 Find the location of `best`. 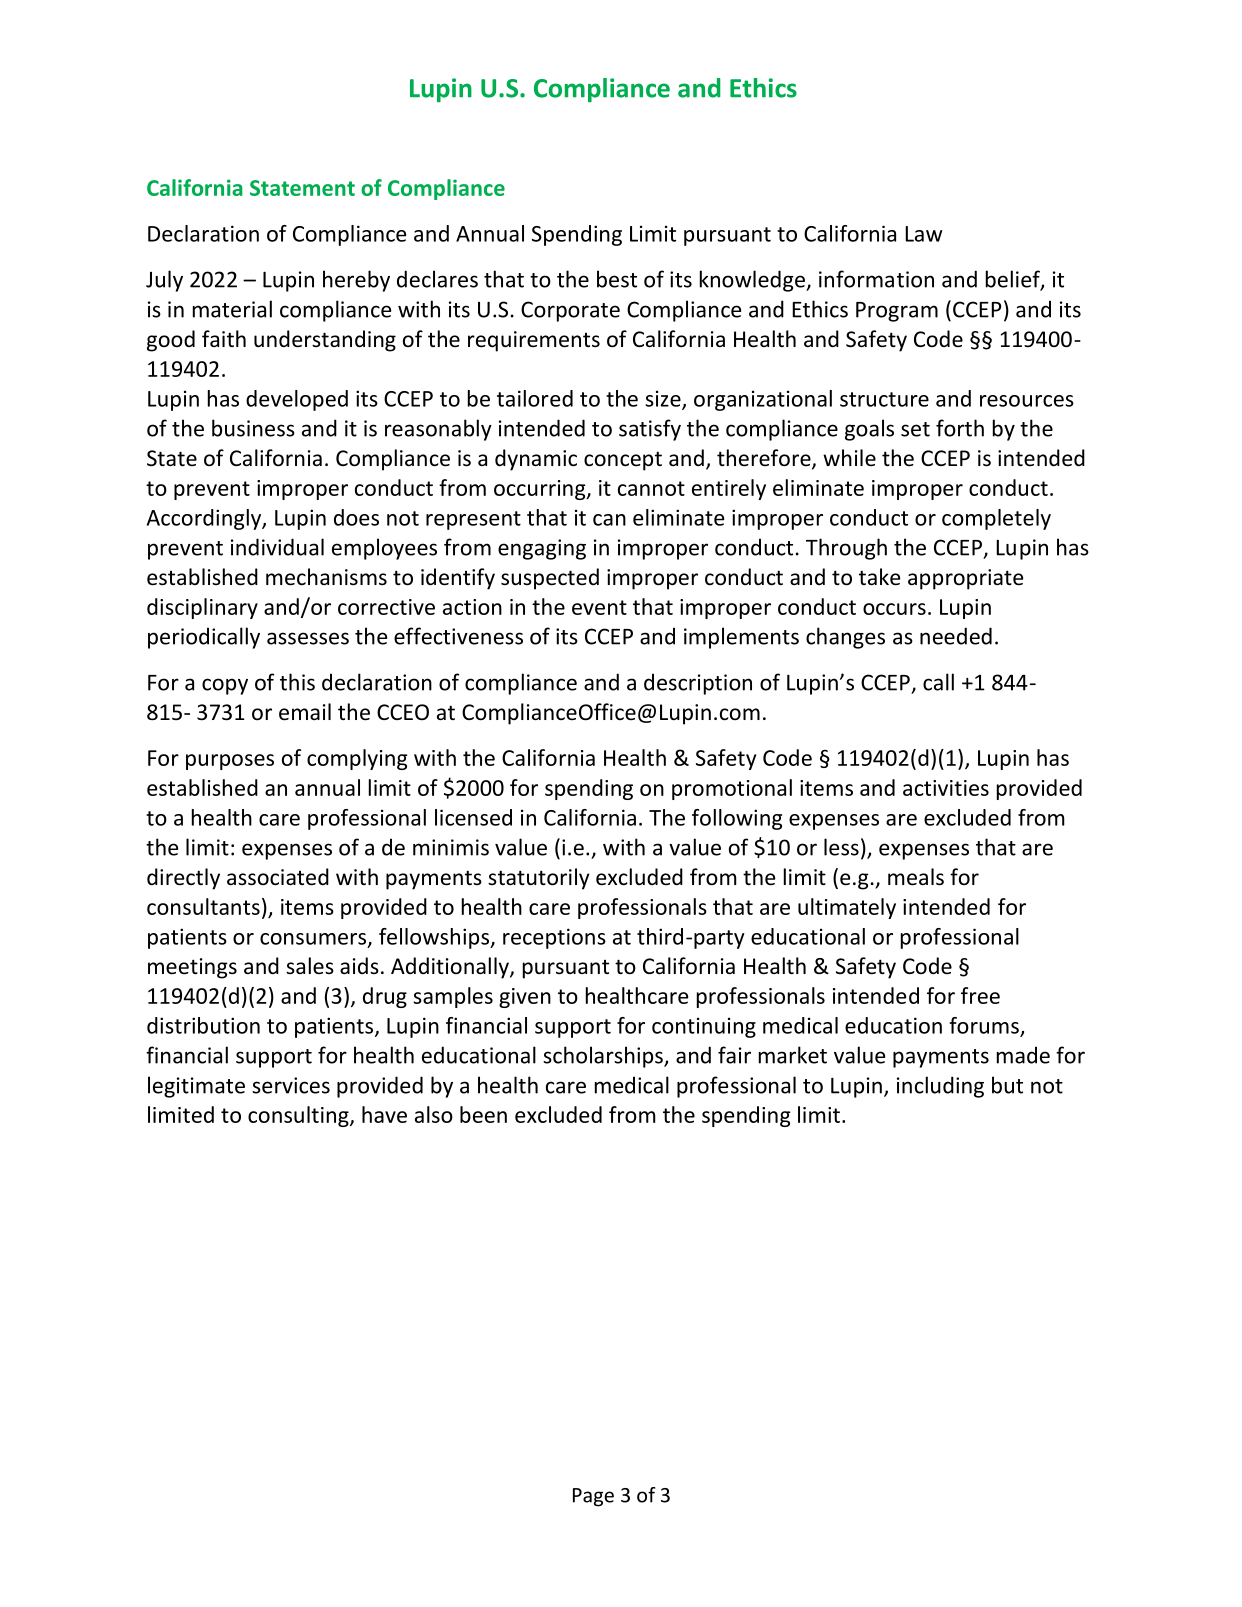

best is located at coordinates (617, 279).
